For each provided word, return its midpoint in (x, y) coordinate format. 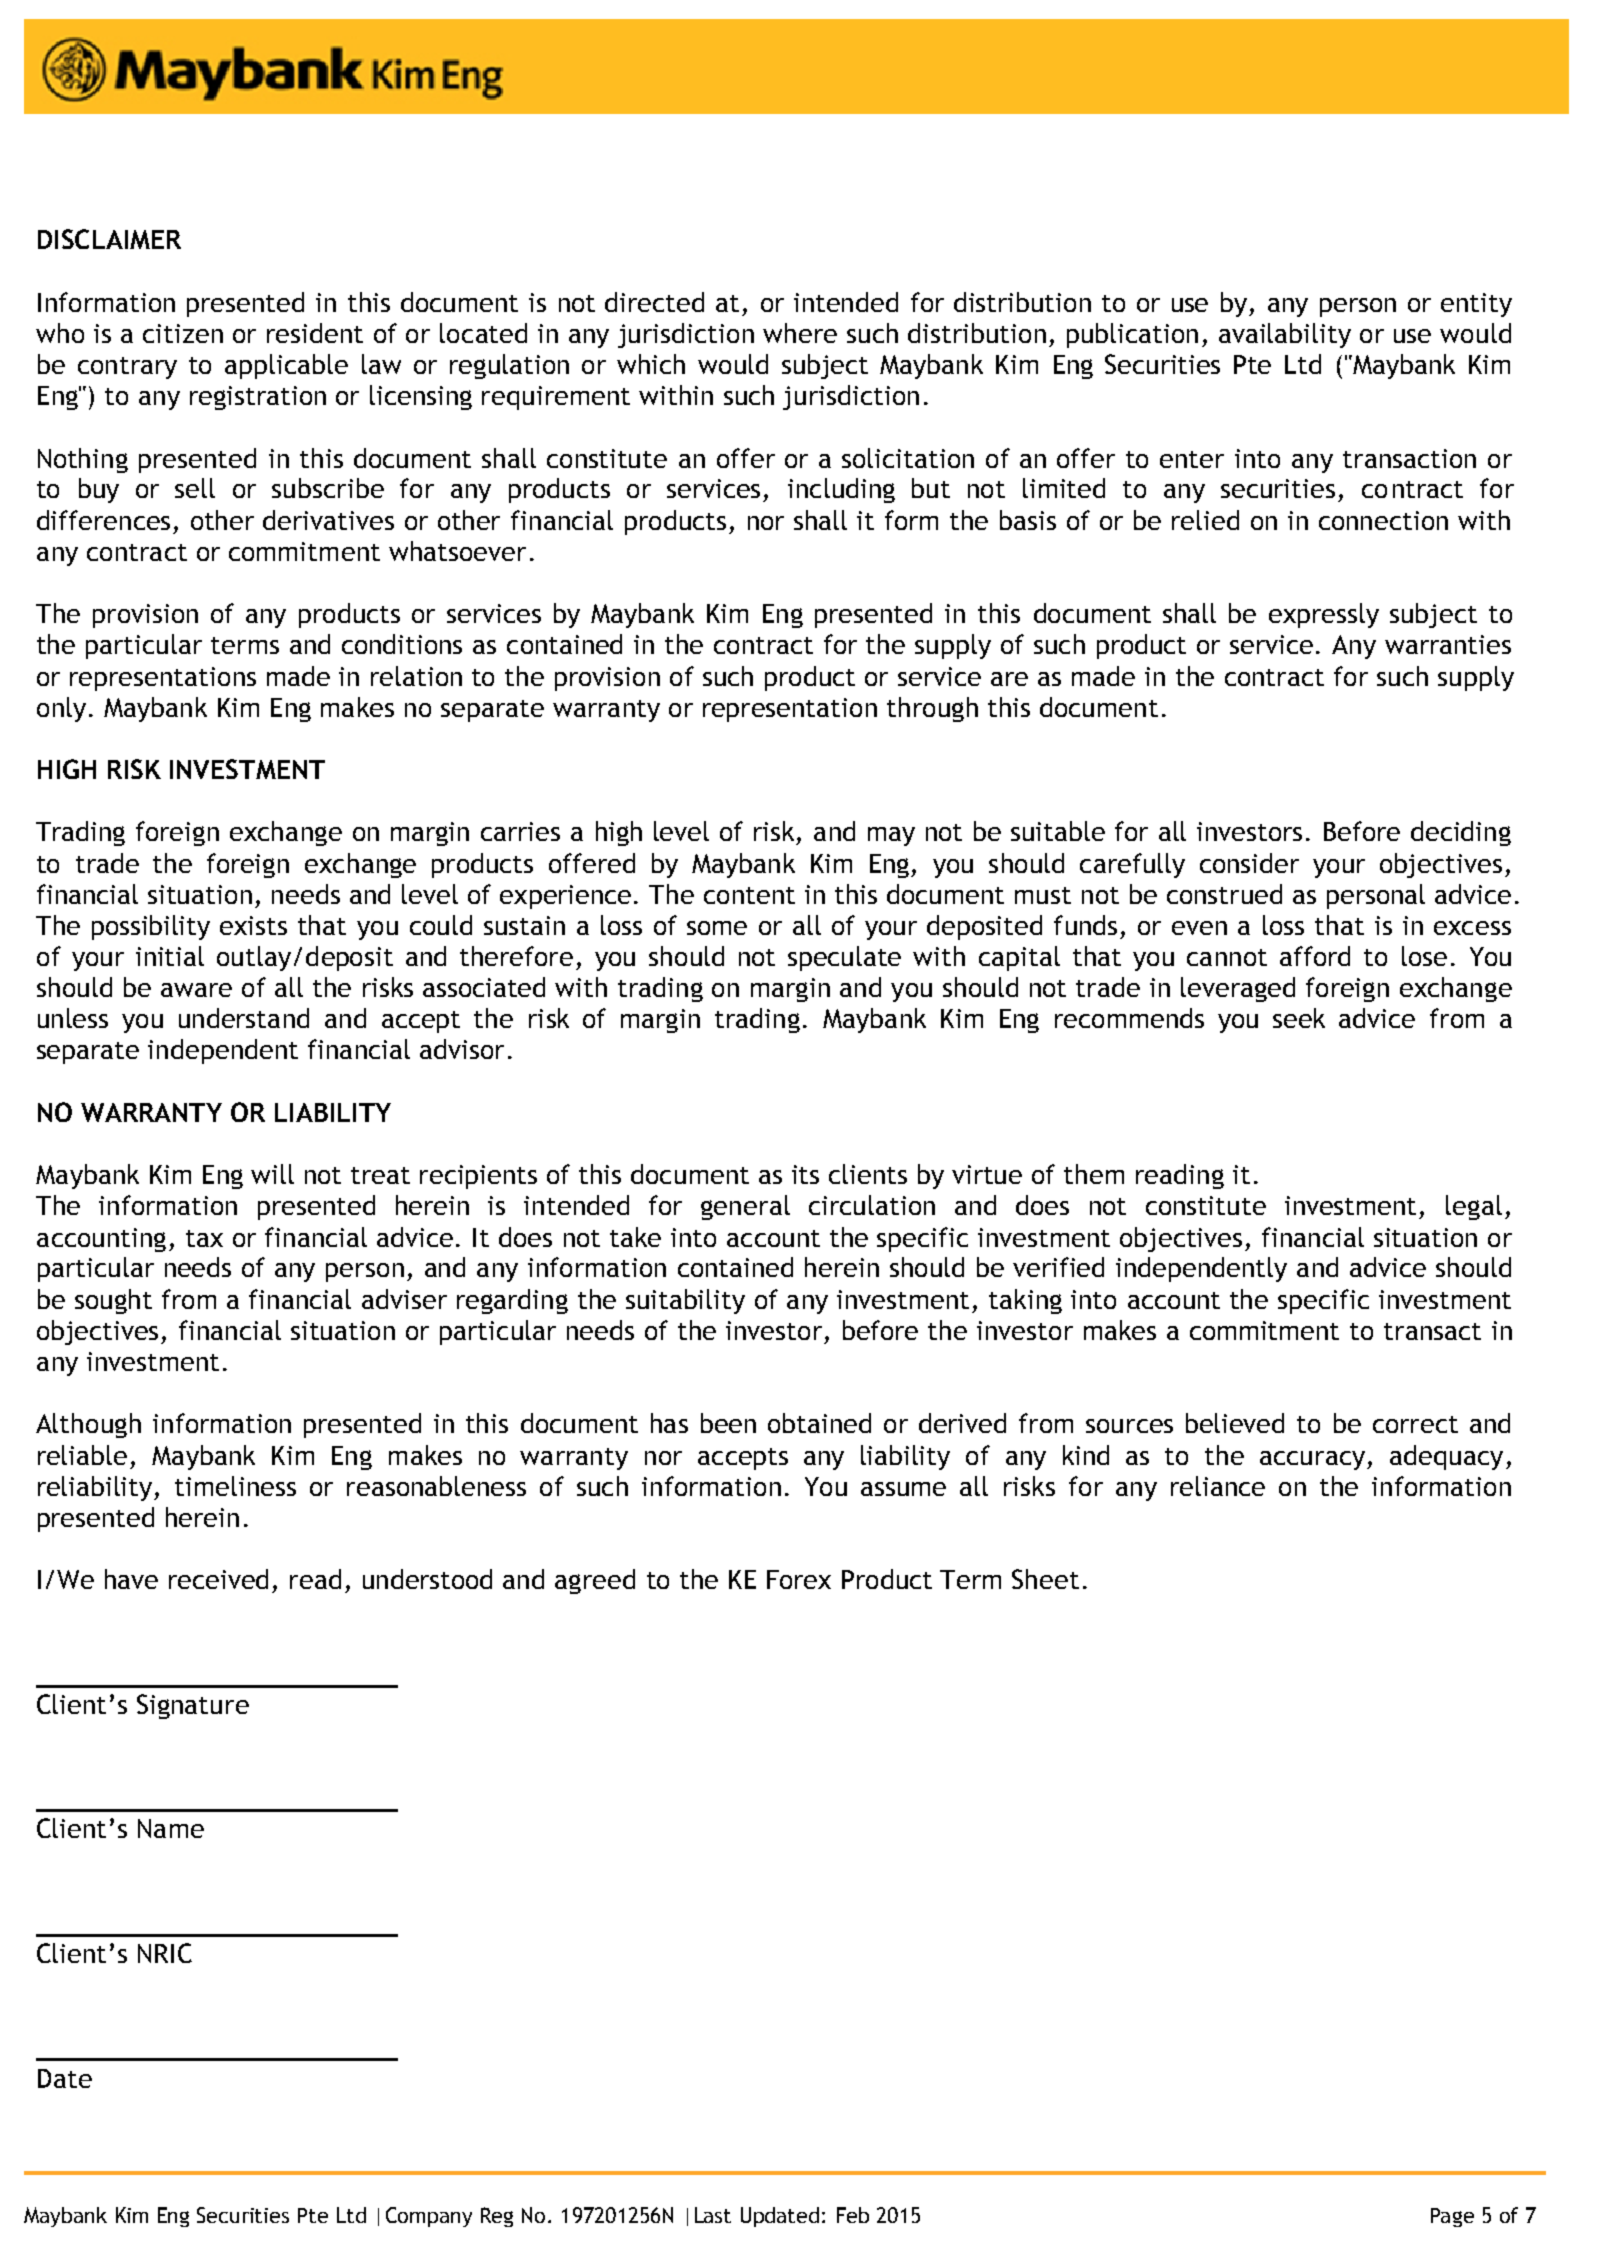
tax (204, 1238)
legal (1474, 1207)
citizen (183, 333)
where (800, 333)
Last (713, 2215)
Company (429, 2217)
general (745, 1207)
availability (1285, 335)
